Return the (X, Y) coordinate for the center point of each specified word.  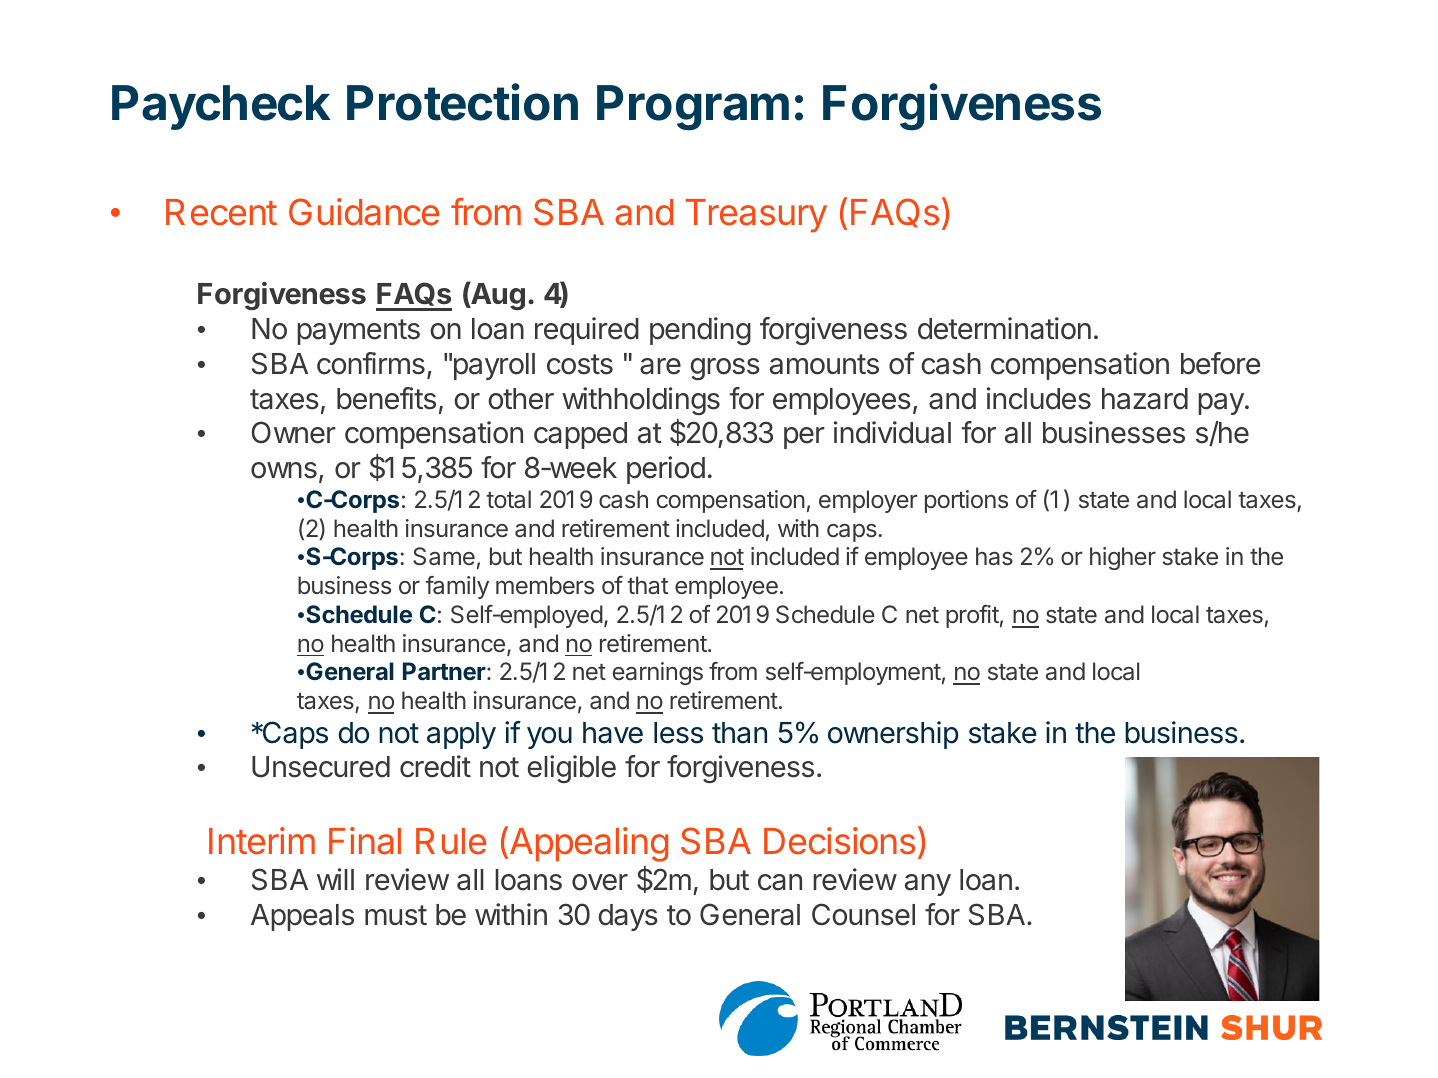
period (666, 470)
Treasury (756, 216)
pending (700, 331)
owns (284, 470)
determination (1004, 328)
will (335, 879)
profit (972, 616)
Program (693, 108)
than (739, 733)
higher (1123, 558)
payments (358, 332)
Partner (444, 671)
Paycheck (221, 107)
